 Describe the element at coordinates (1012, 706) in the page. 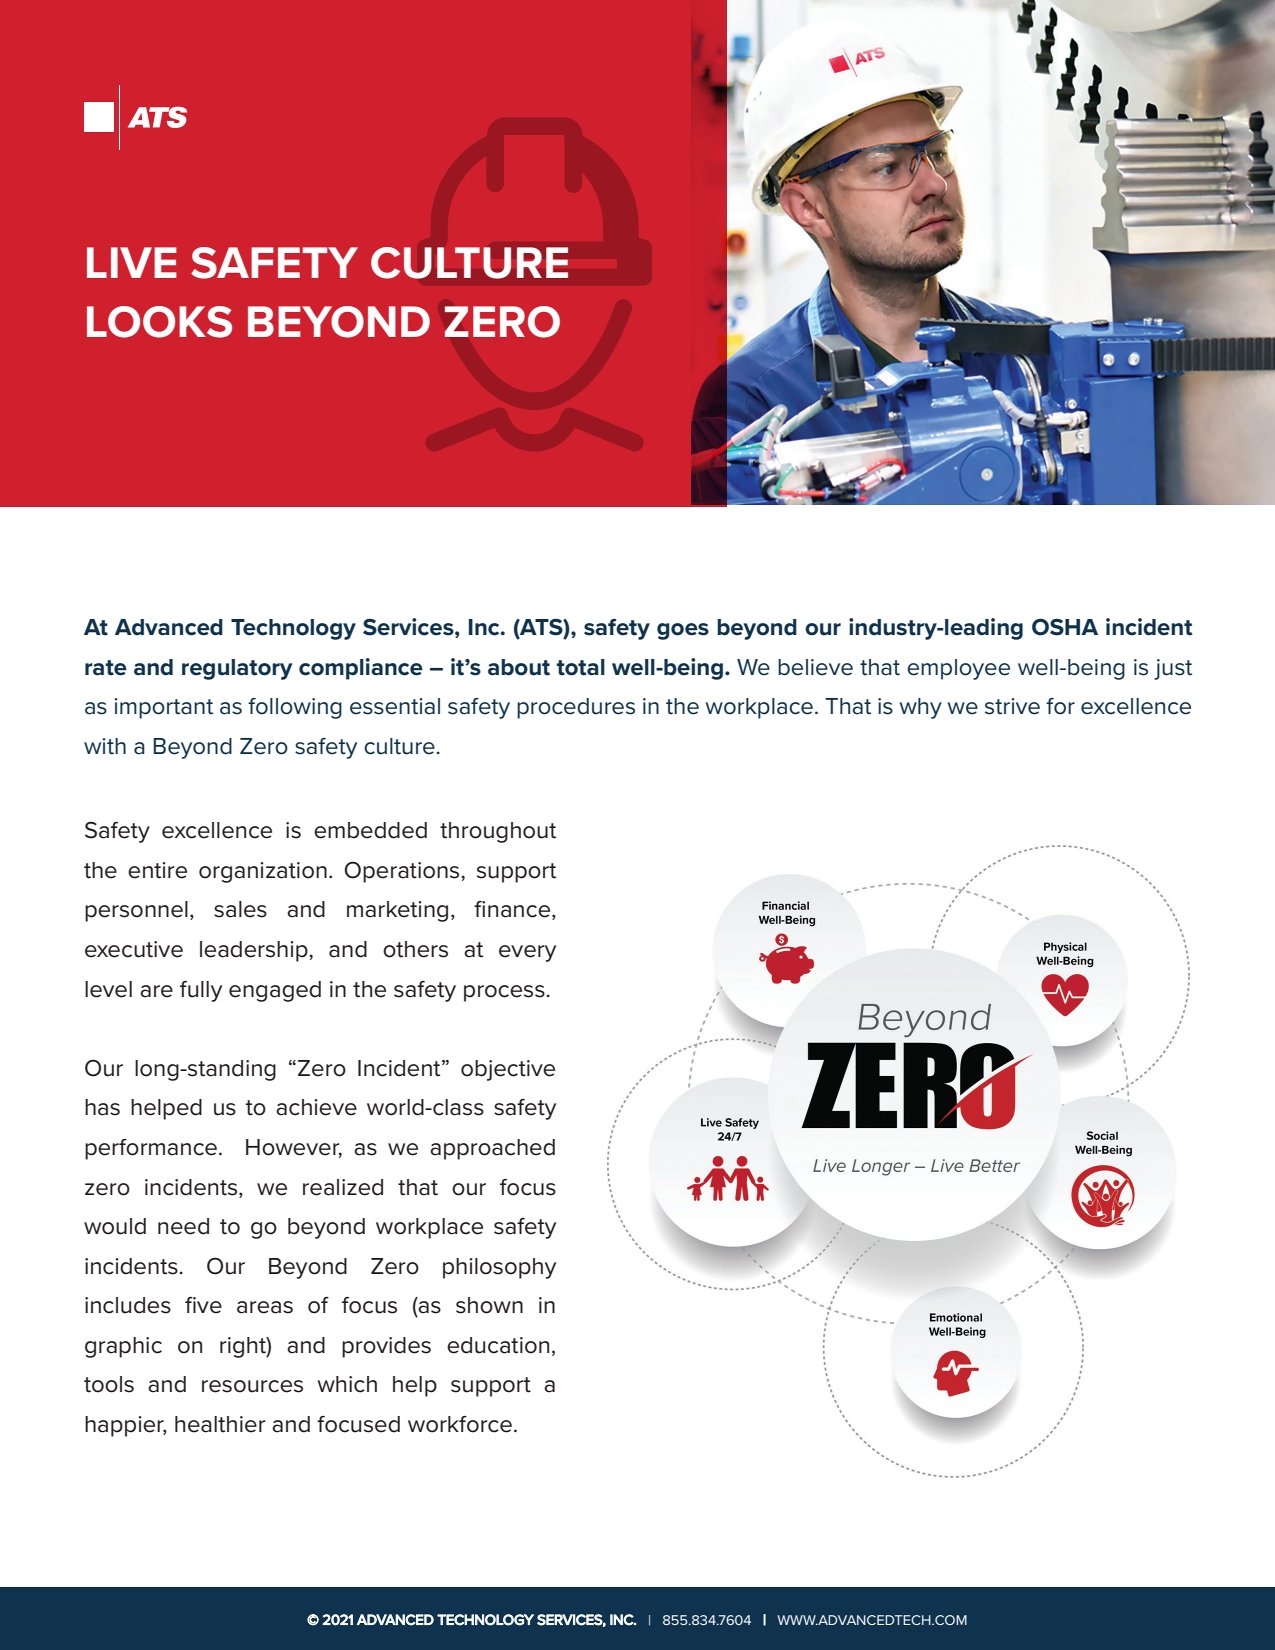

I see `strive` at that location.
